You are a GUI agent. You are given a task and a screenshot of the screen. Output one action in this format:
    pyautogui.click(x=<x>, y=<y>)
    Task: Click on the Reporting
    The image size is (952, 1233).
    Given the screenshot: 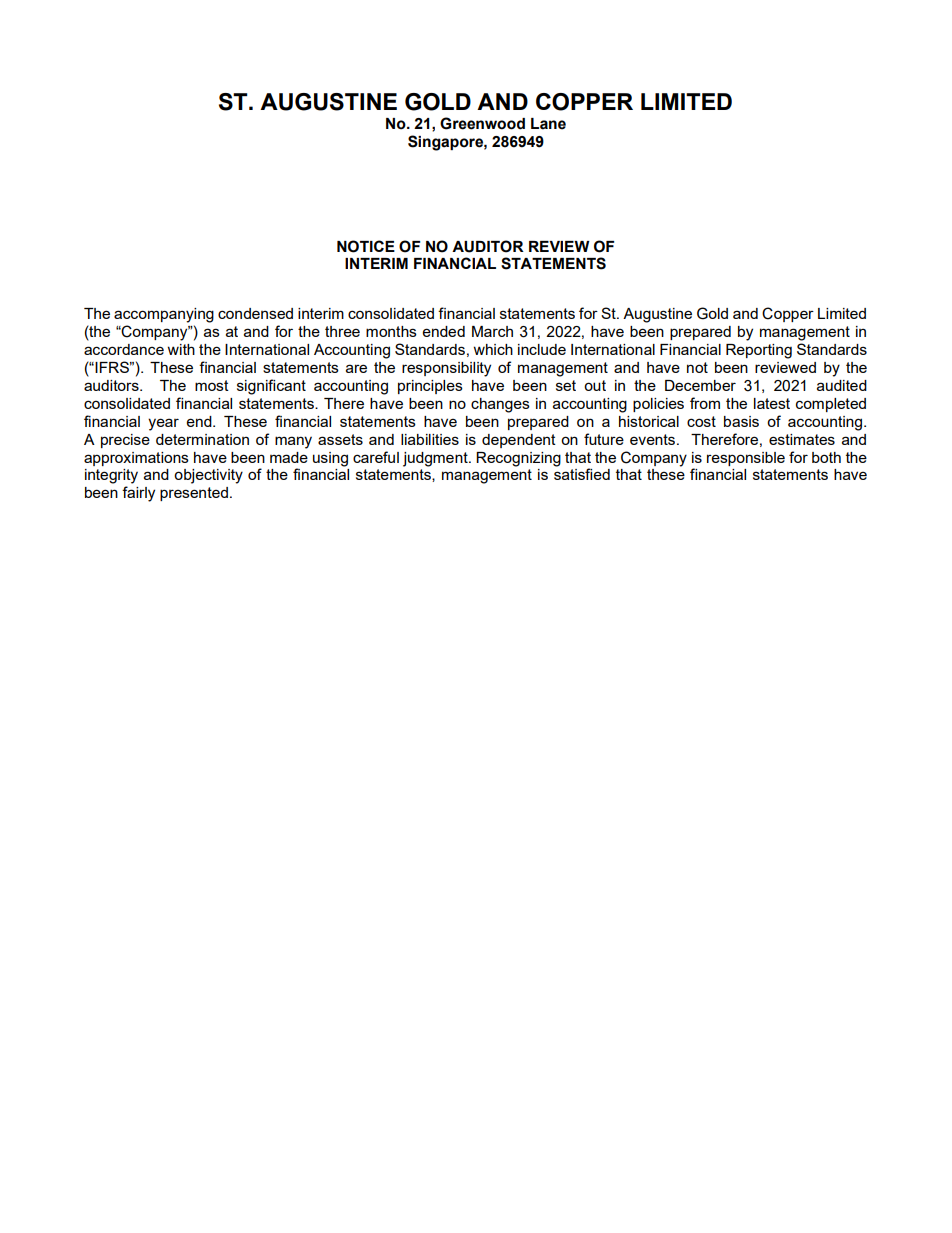 What is the action you would take?
    pyautogui.click(x=759, y=351)
